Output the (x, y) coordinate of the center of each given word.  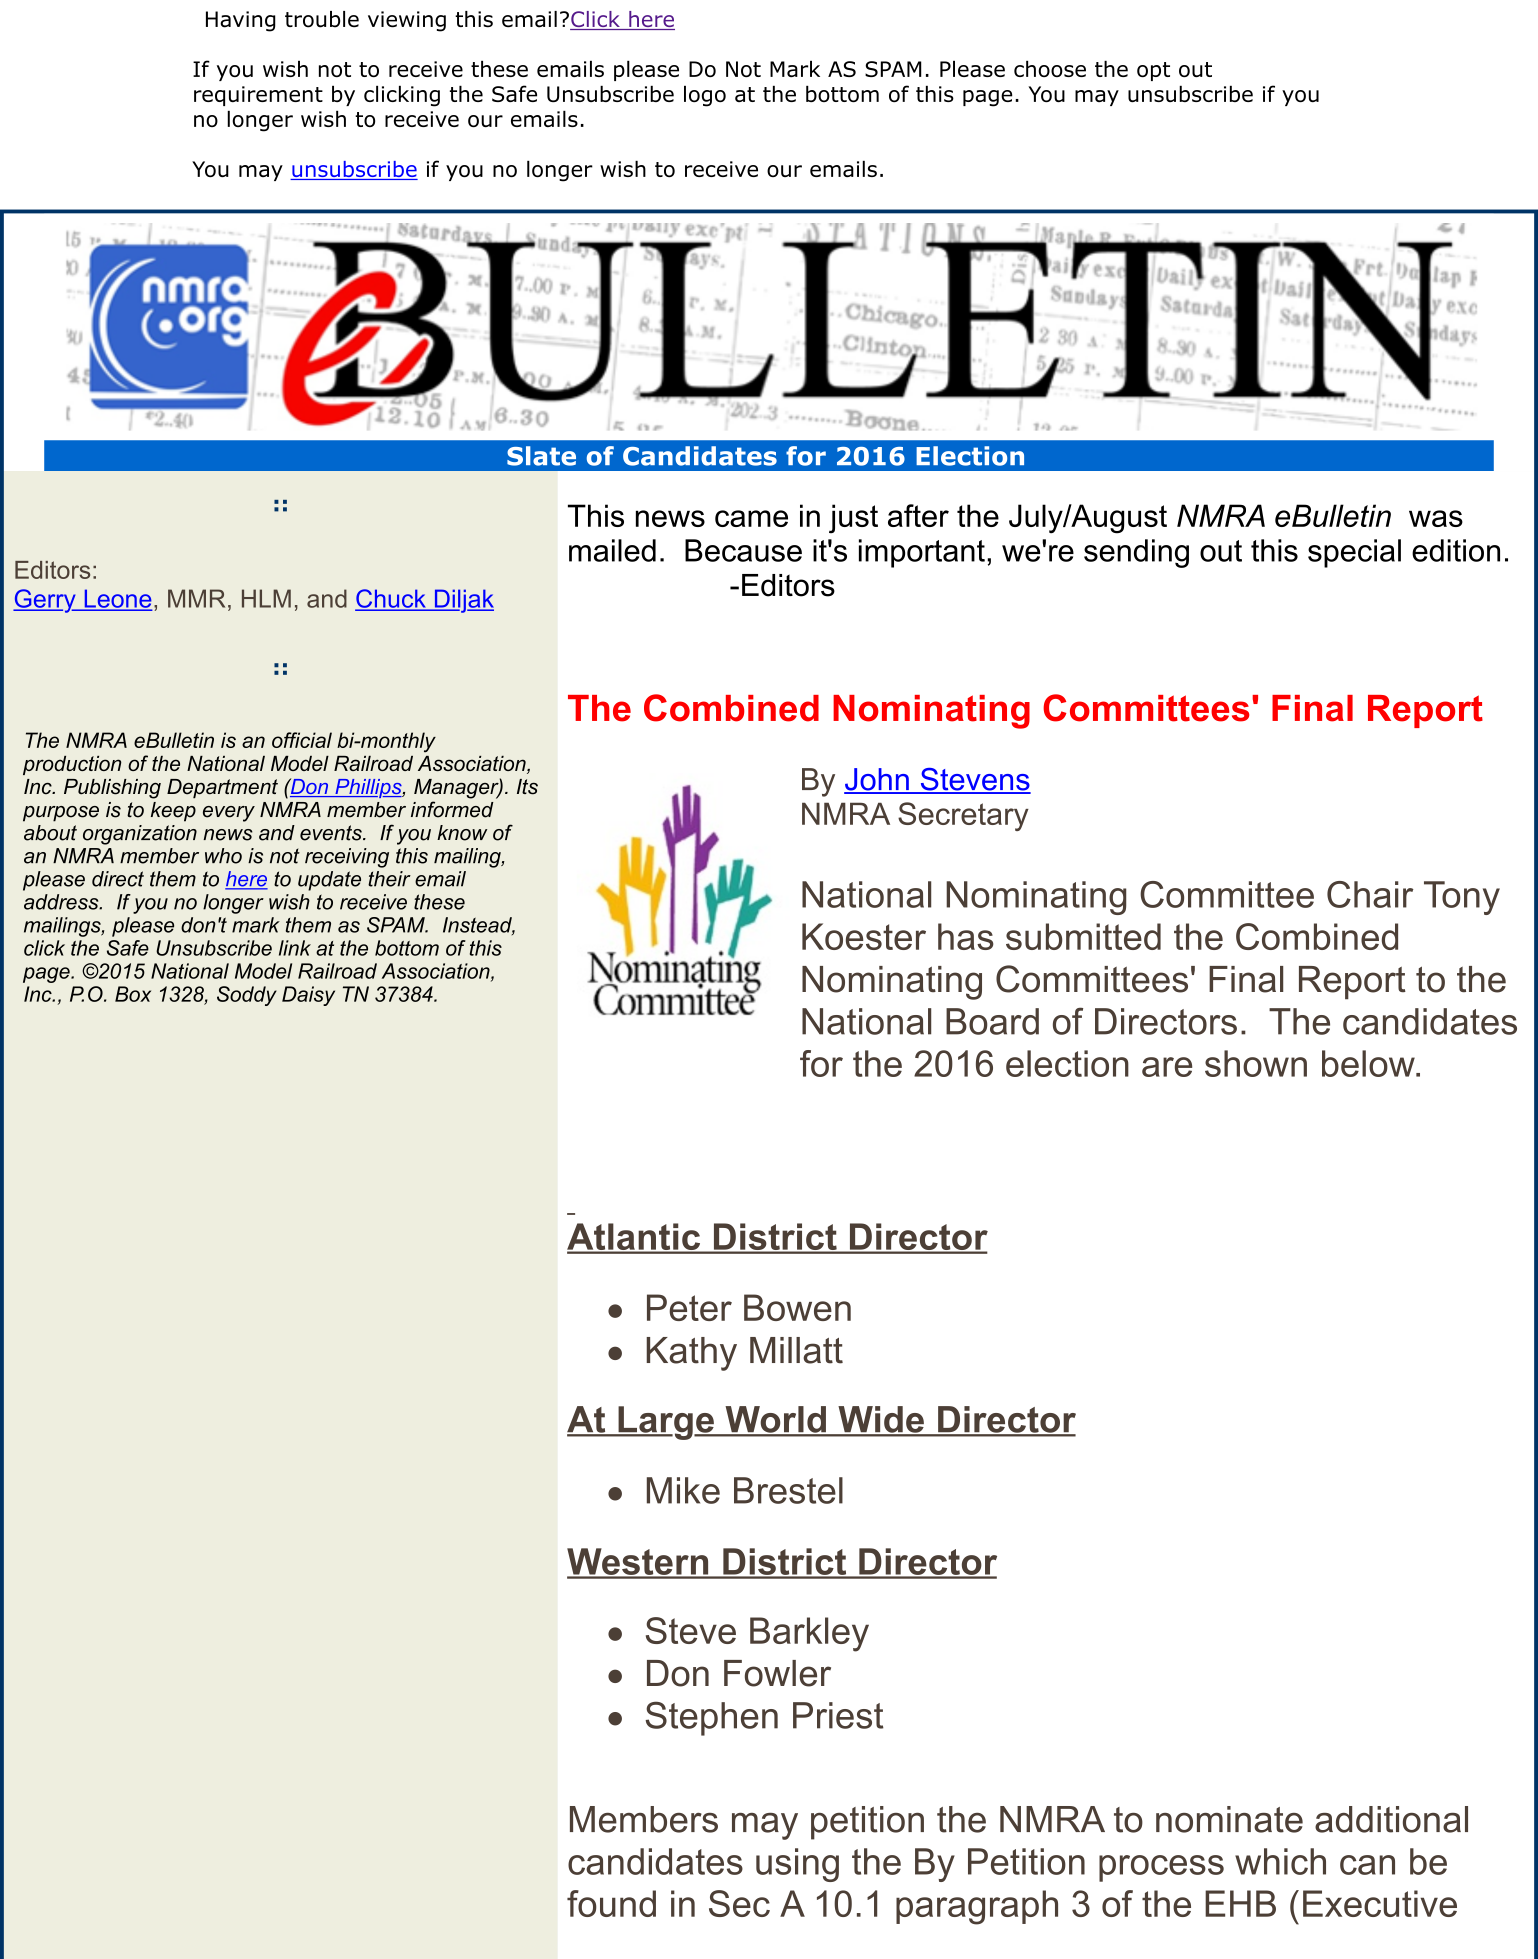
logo (705, 96)
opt (1153, 71)
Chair (1370, 894)
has (966, 936)
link (295, 948)
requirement (258, 96)
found (611, 1903)
